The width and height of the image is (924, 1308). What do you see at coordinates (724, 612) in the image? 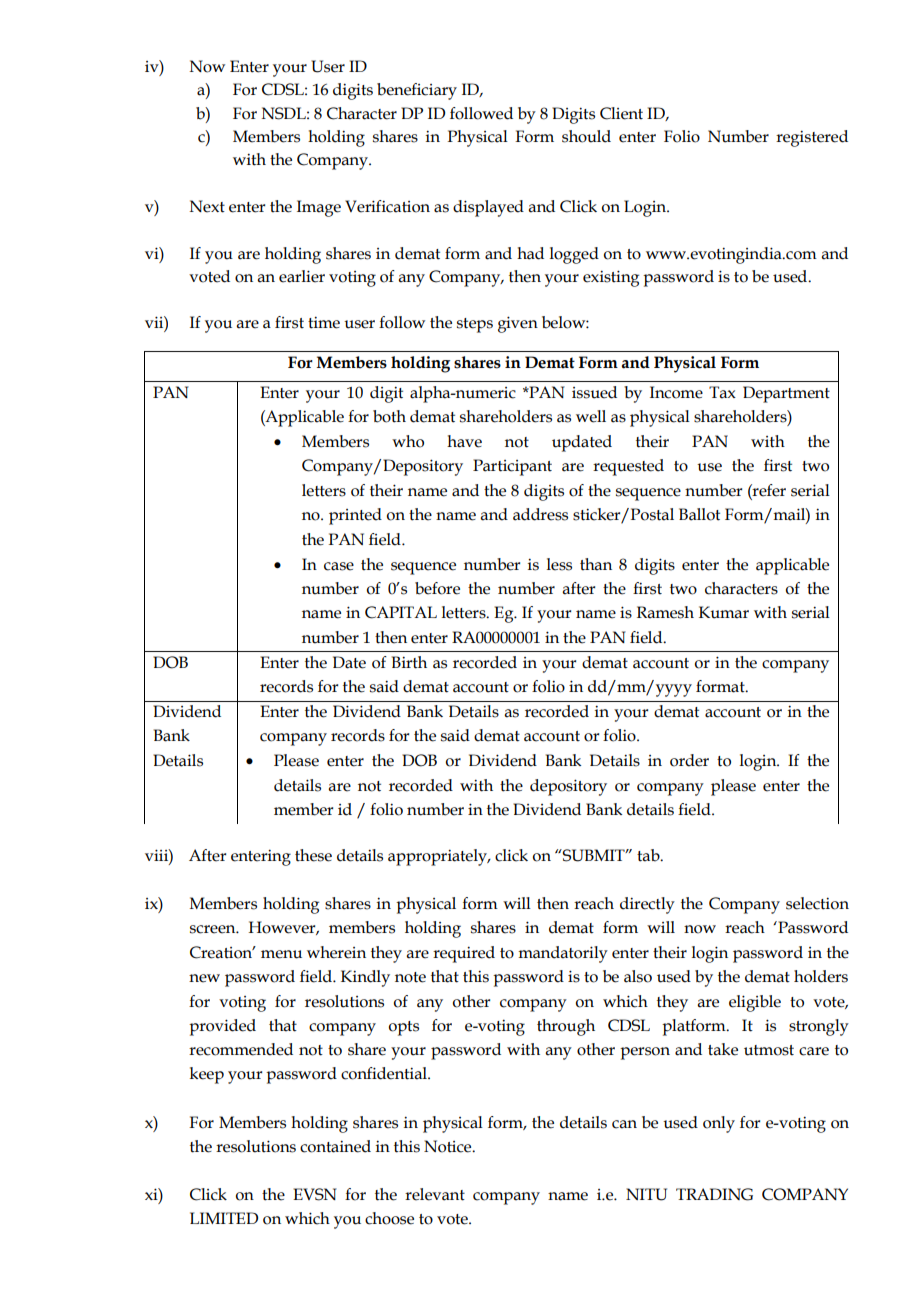
I see `Kumar` at bounding box center [724, 612].
